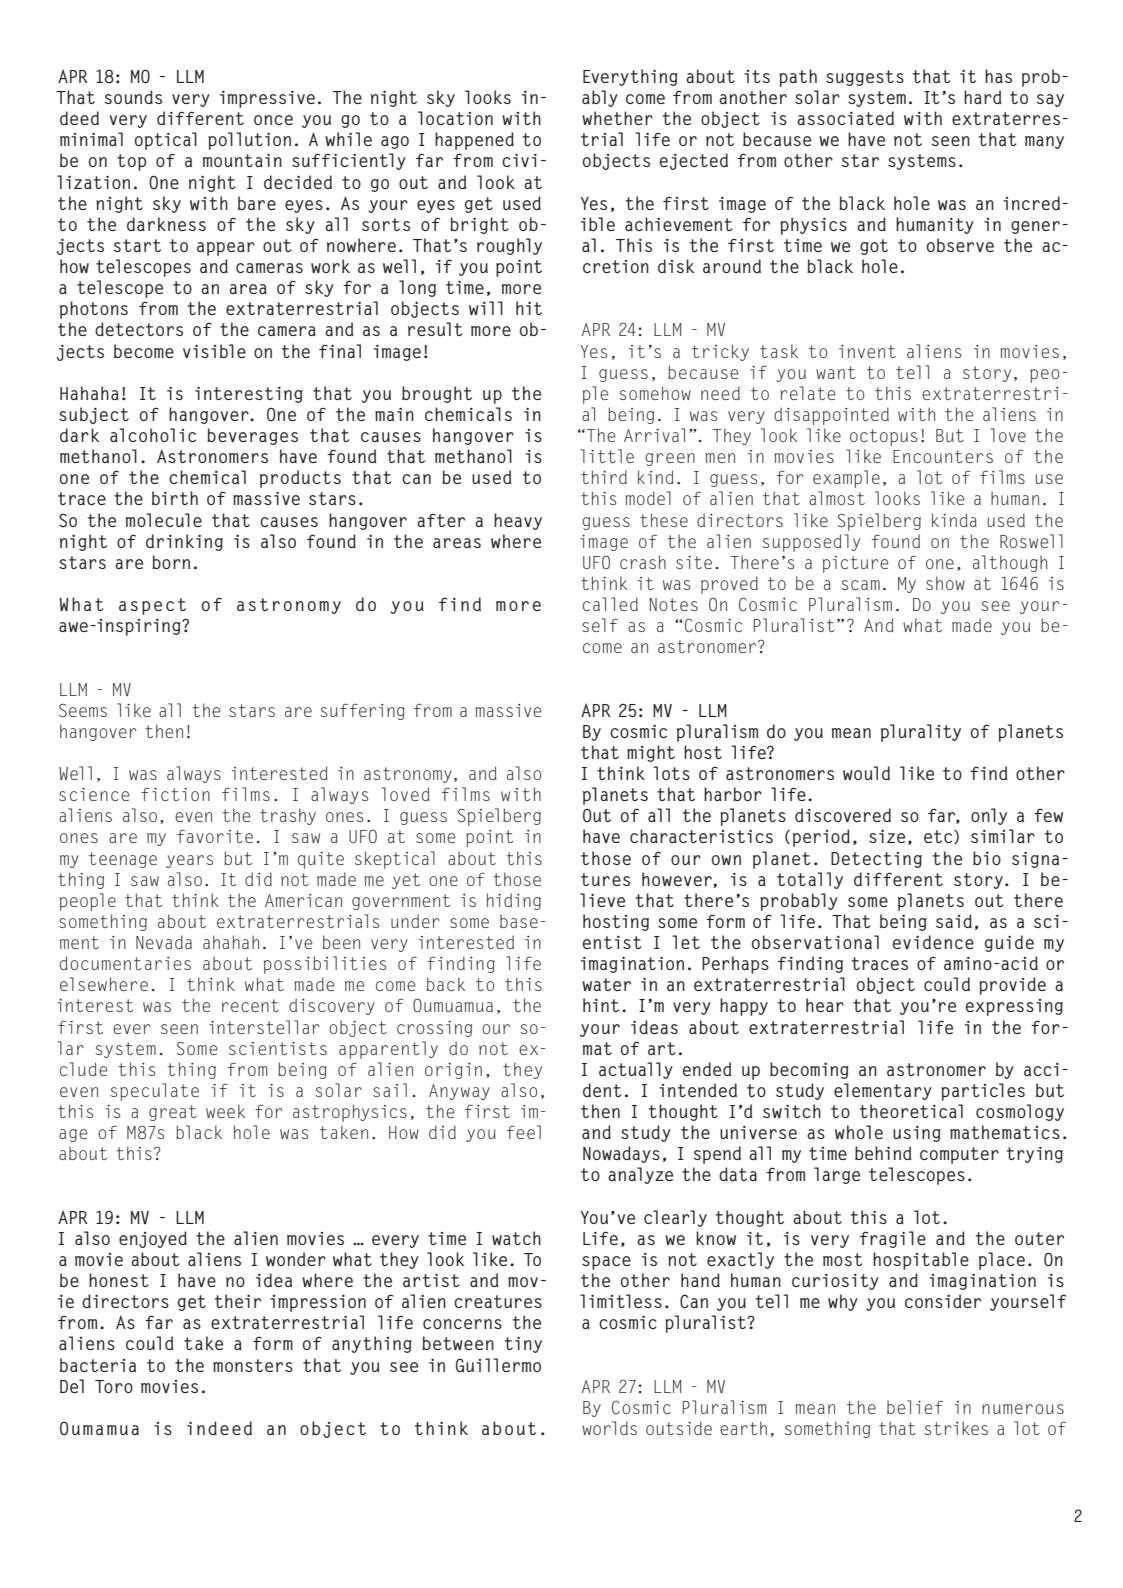 The image size is (1123, 1588). Describe the element at coordinates (945, 583) in the screenshot. I see `show` at that location.
